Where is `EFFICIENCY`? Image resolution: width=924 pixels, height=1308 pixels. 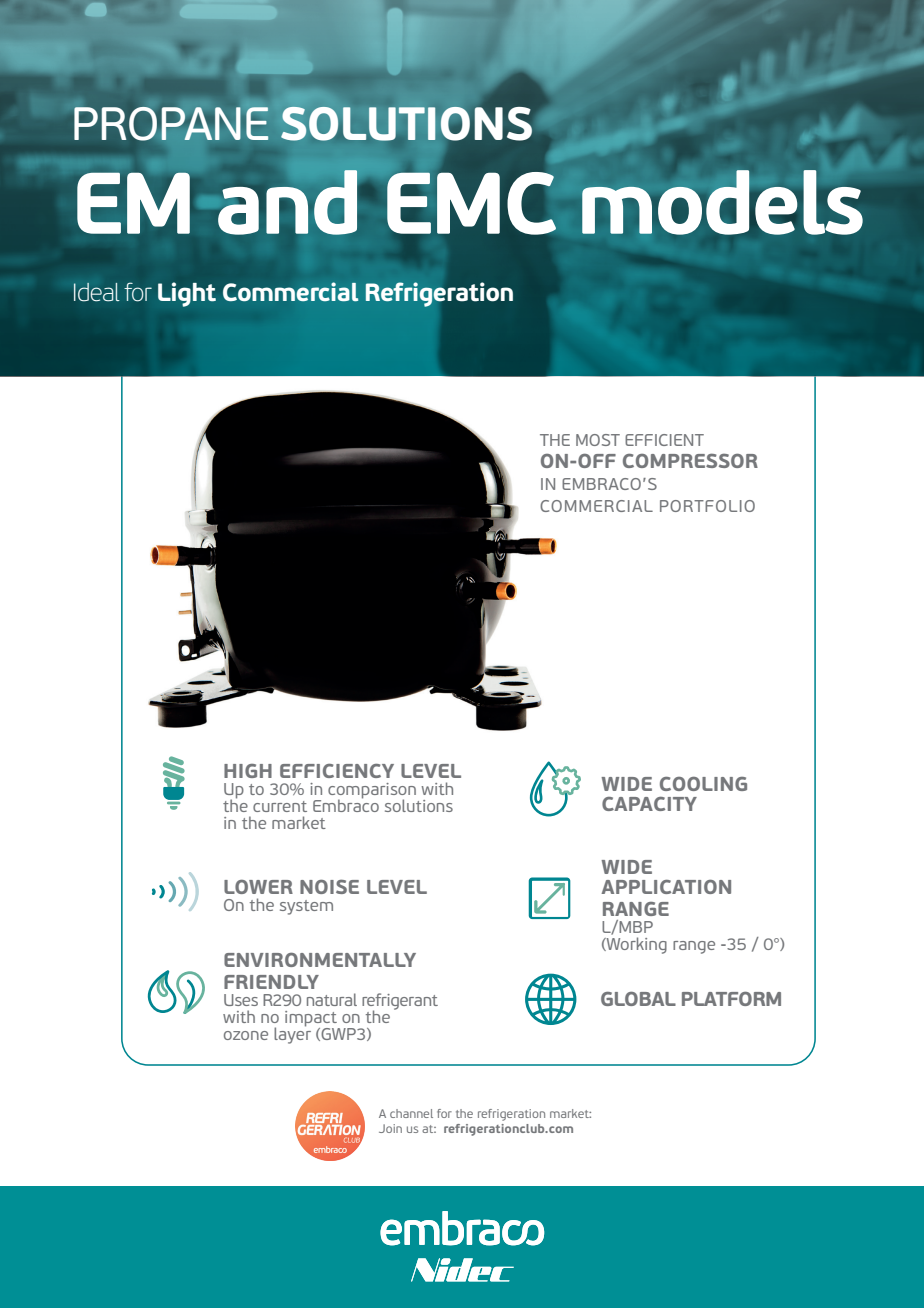
EFFICIENCY is located at coordinates (337, 771).
